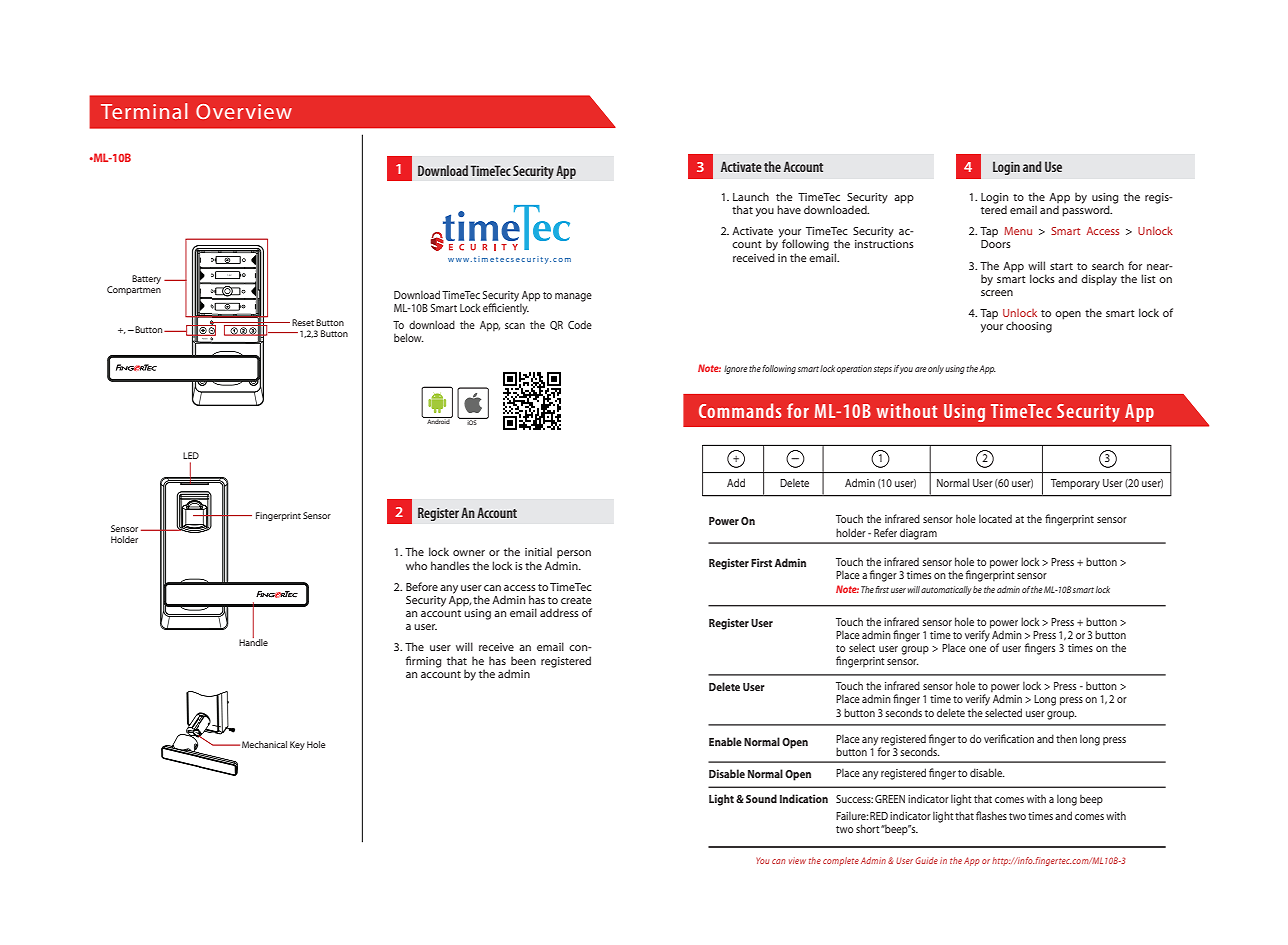 This page has width=1288, height=945. I want to click on start, so click(1061, 266).
